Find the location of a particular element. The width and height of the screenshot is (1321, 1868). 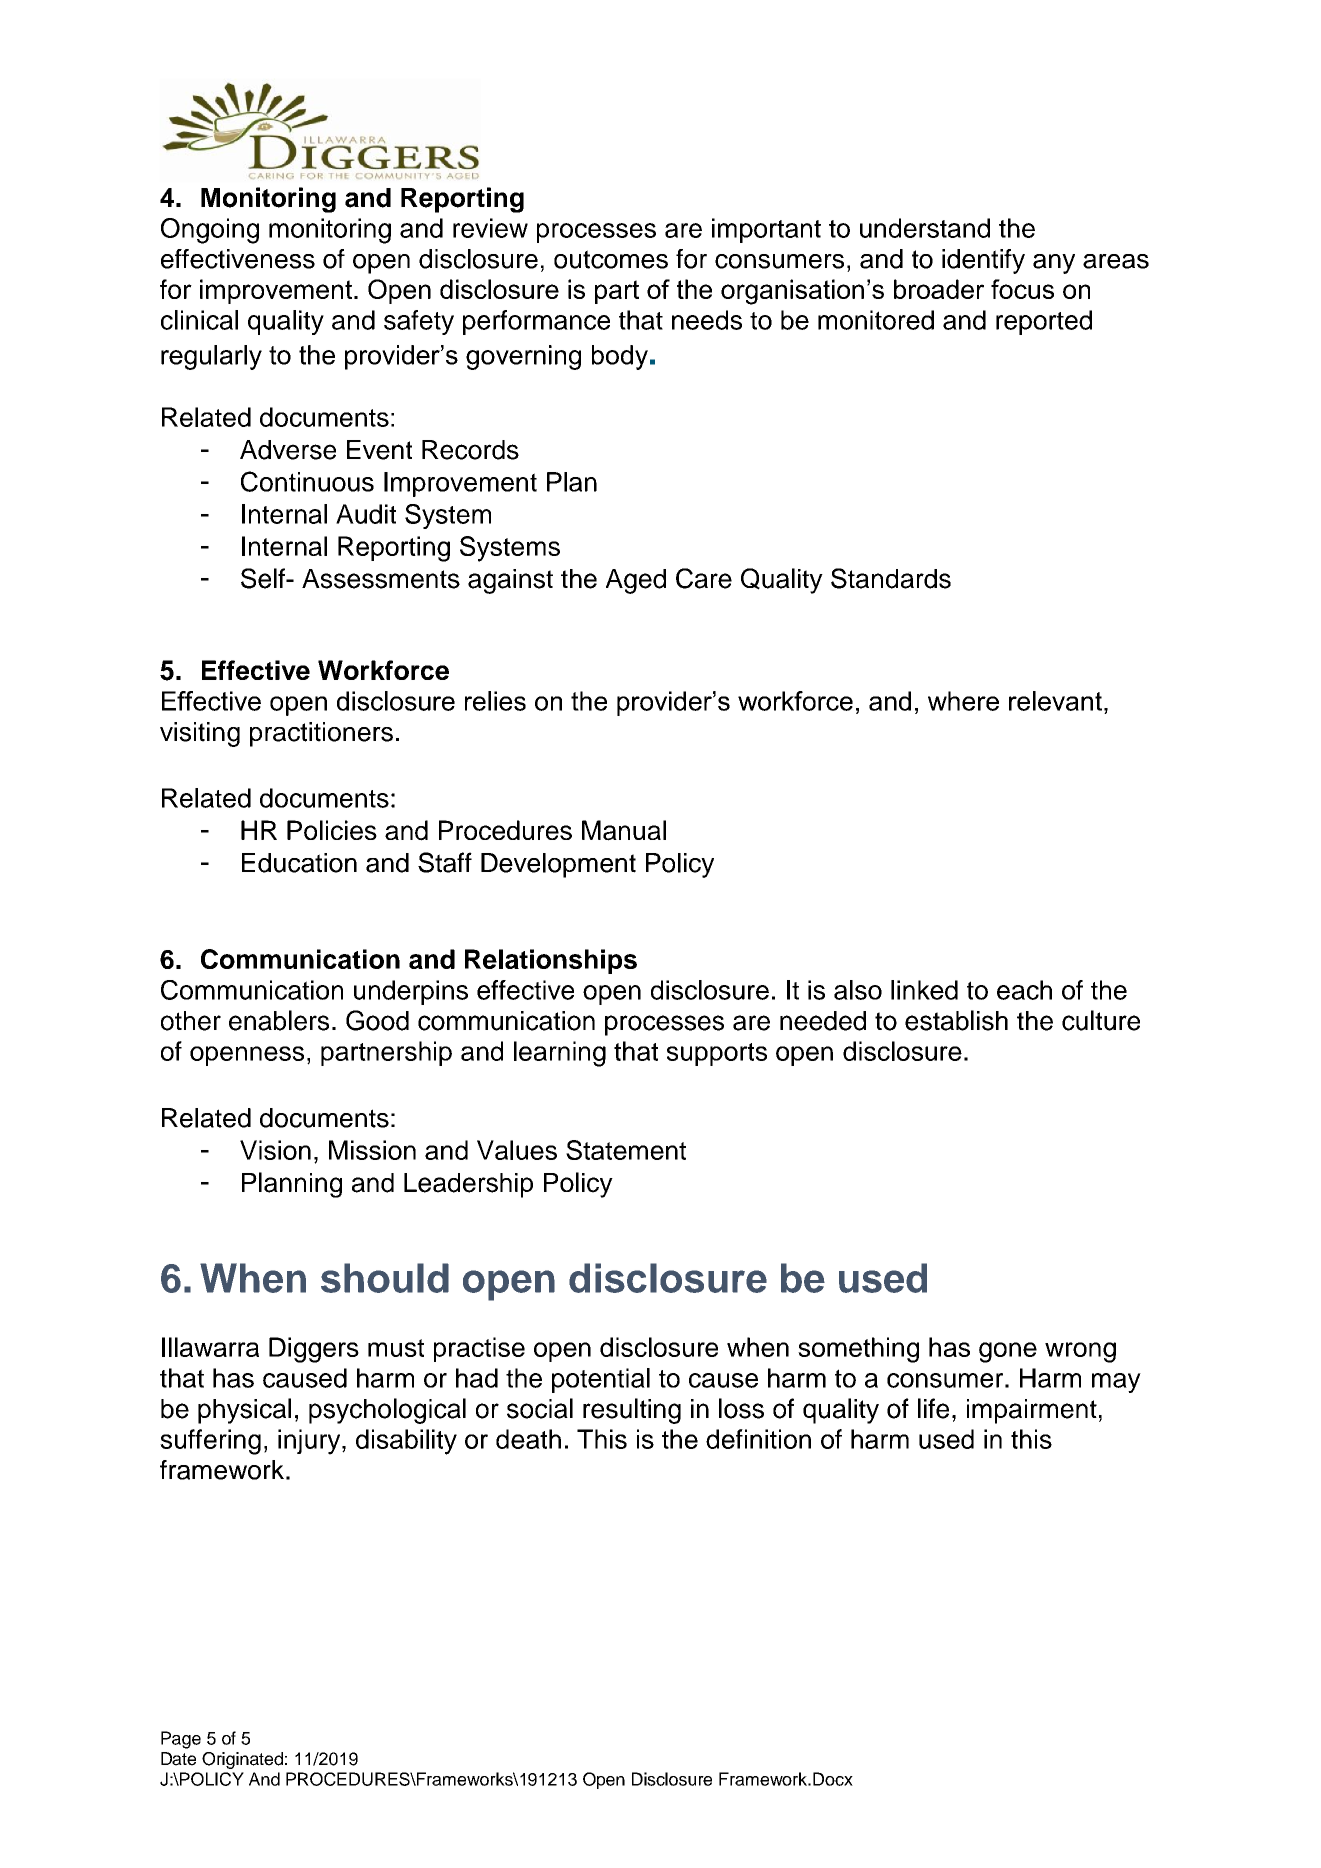

Standards is located at coordinates (891, 578).
